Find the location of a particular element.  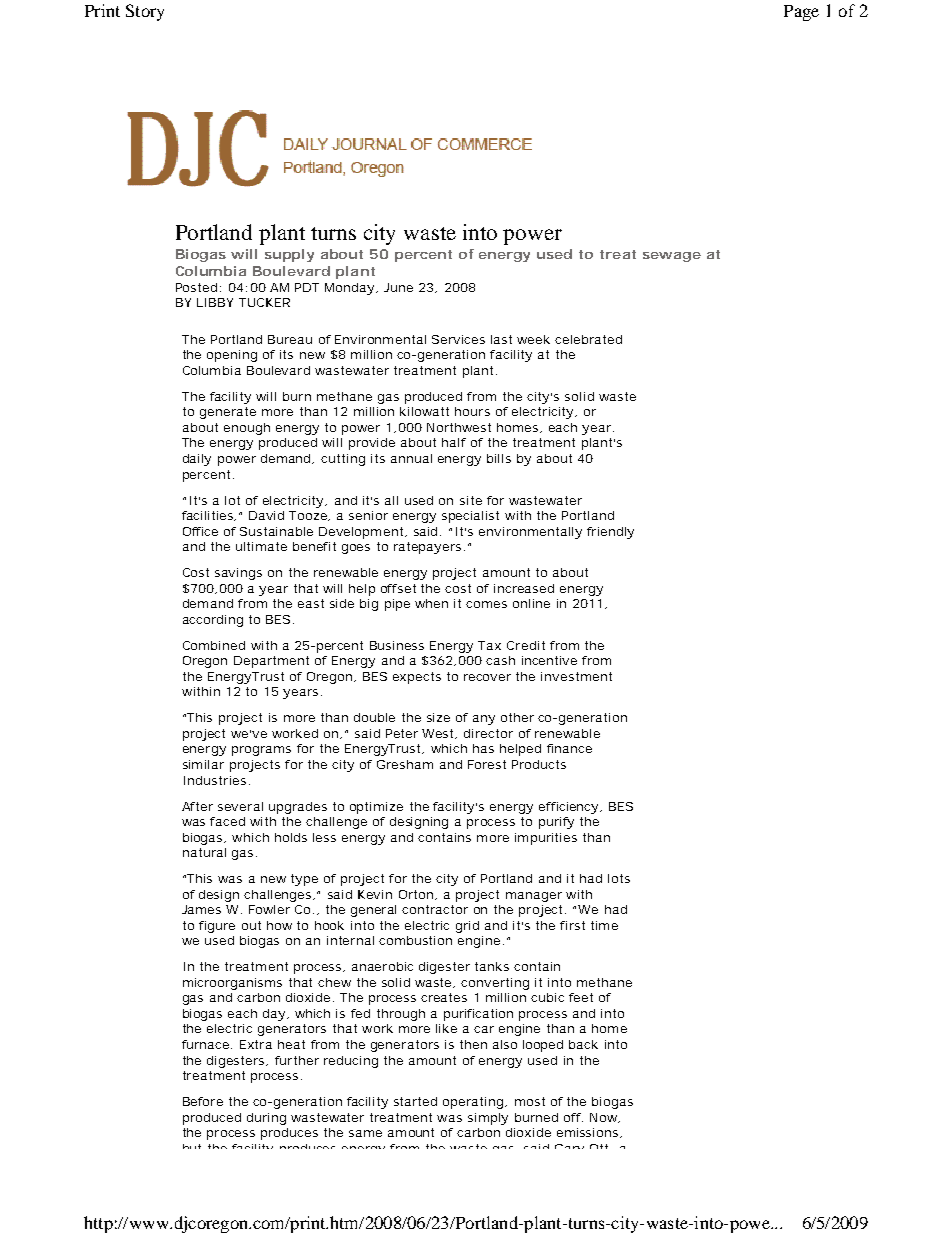

celebrated is located at coordinates (588, 339).
